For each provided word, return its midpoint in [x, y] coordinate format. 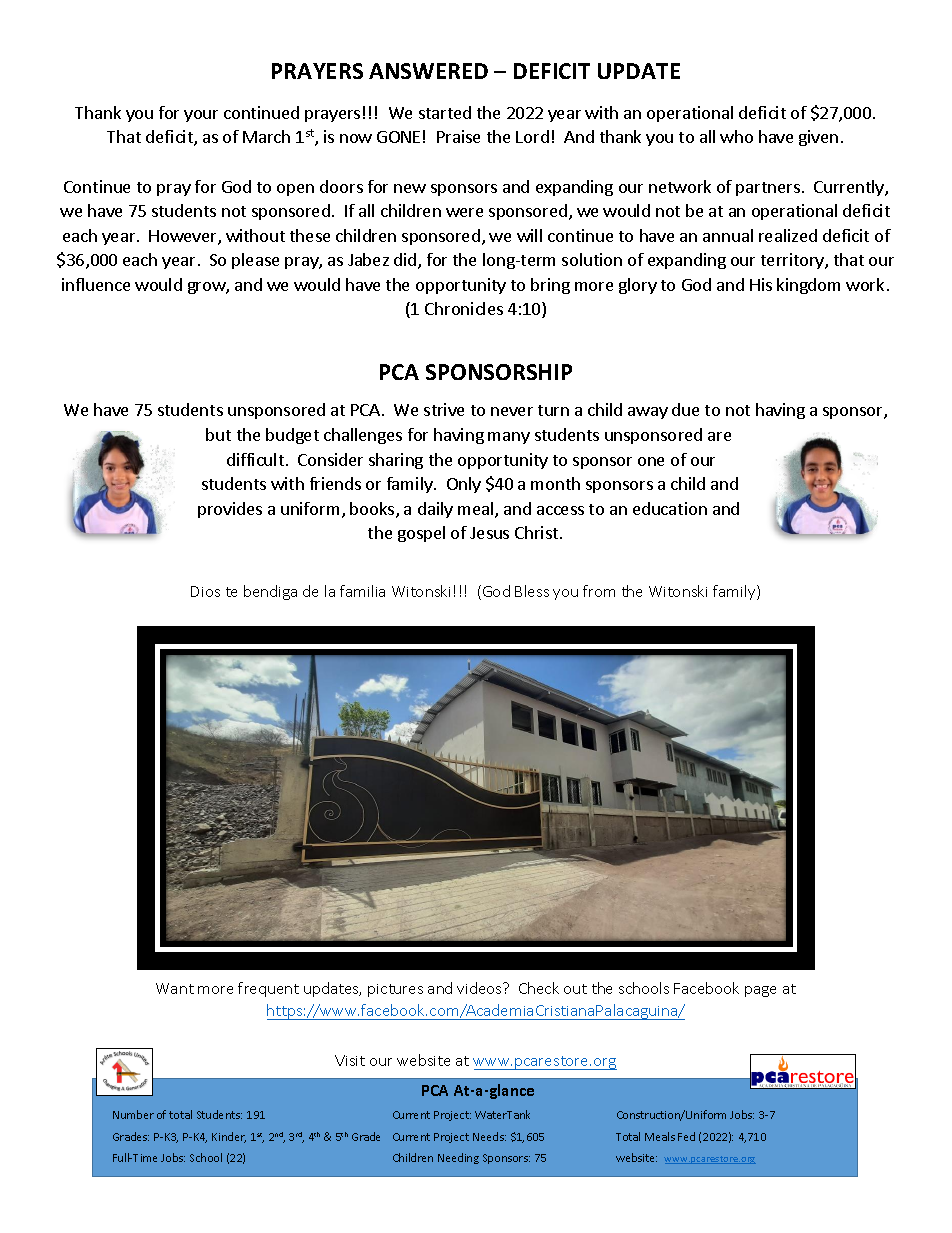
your [201, 116]
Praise [458, 136]
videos [480, 988]
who [736, 136]
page [760, 991]
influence [96, 284]
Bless [532, 591]
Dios [205, 591]
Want [175, 988]
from [599, 591]
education [670, 508]
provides [230, 510]
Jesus [489, 533]
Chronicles [464, 308]
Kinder [229, 1137]
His [761, 284]
